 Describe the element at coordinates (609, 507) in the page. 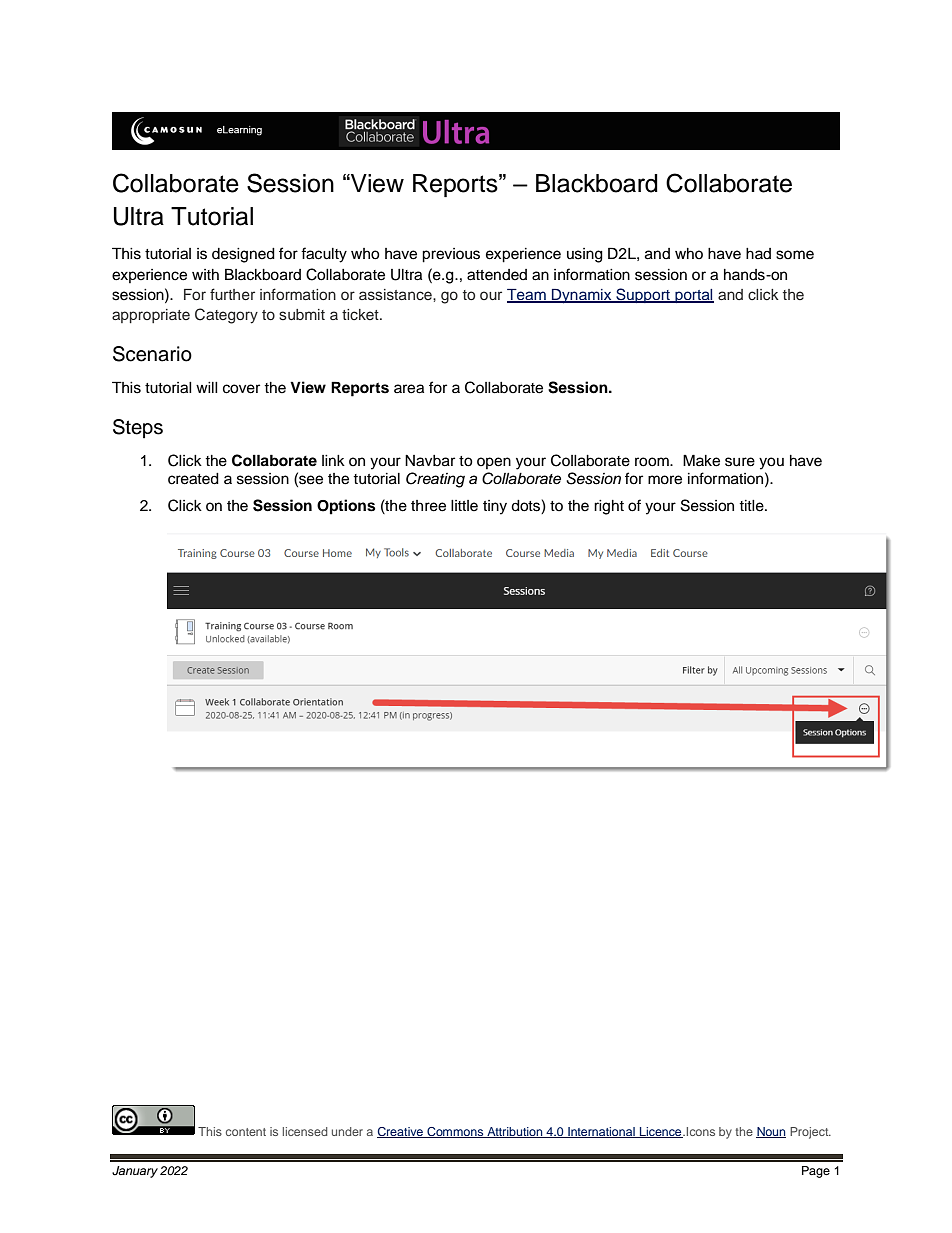

I see `right` at that location.
